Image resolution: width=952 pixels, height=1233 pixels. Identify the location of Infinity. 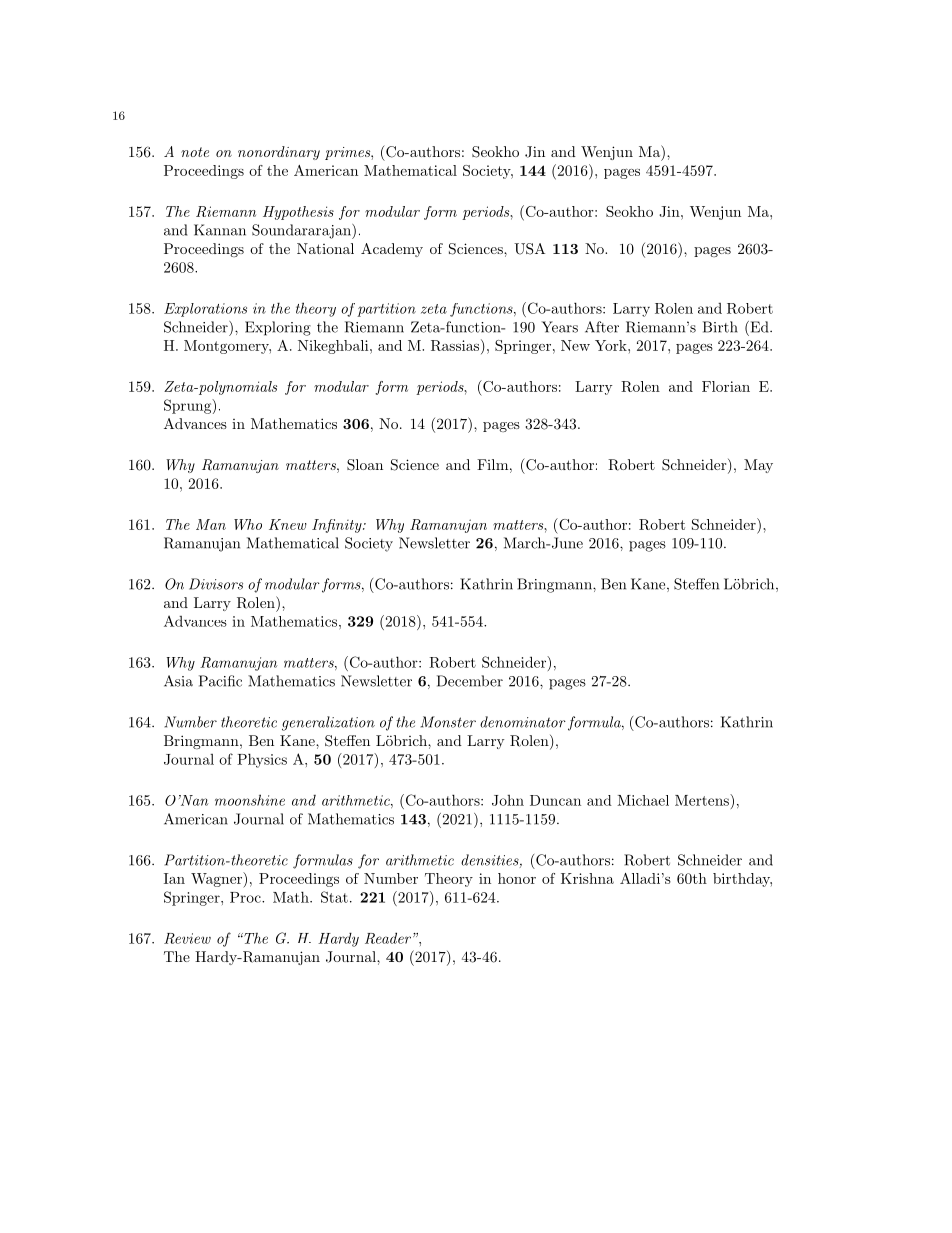
(338, 526).
